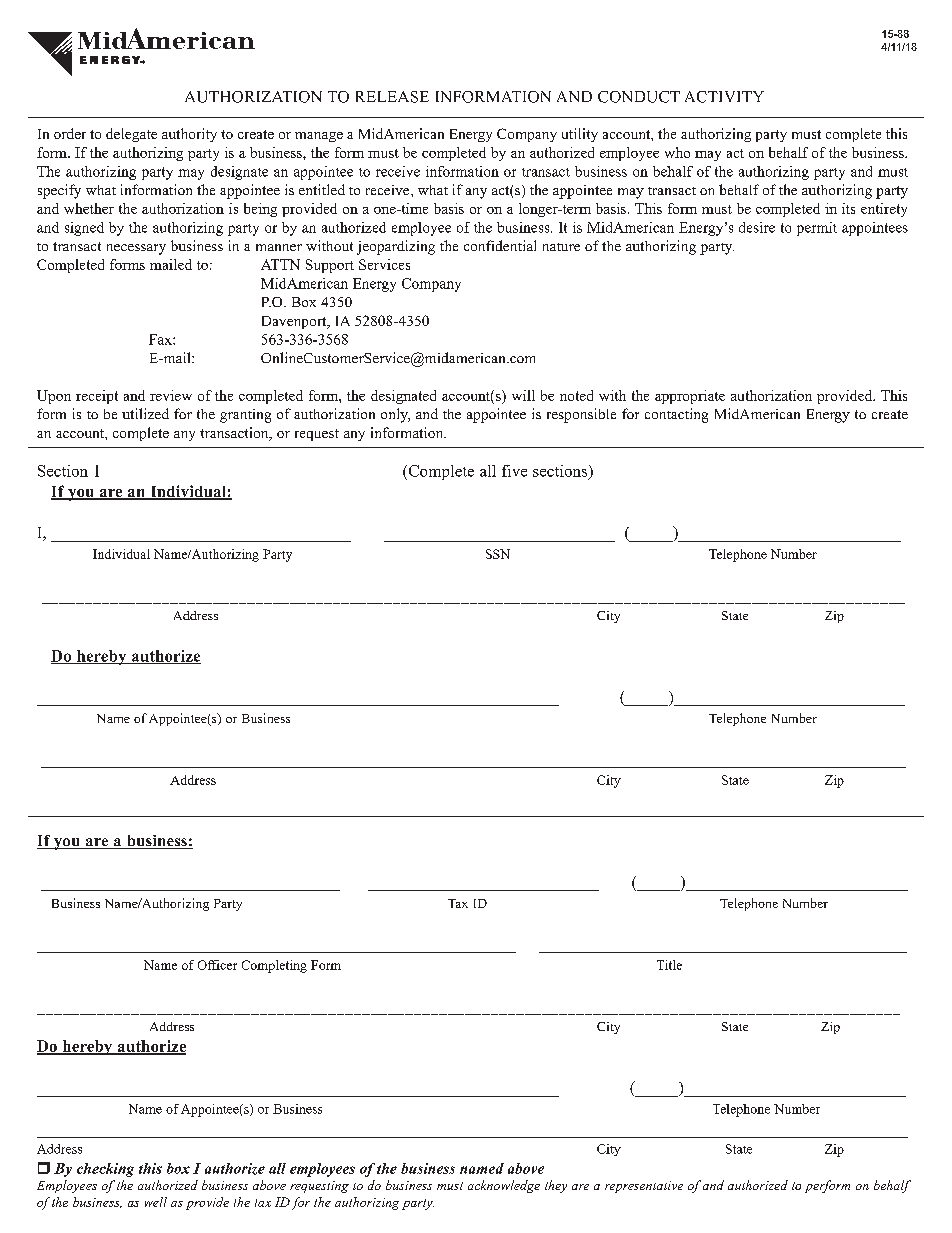 The width and height of the screenshot is (952, 1233). I want to click on utilized, so click(145, 413).
